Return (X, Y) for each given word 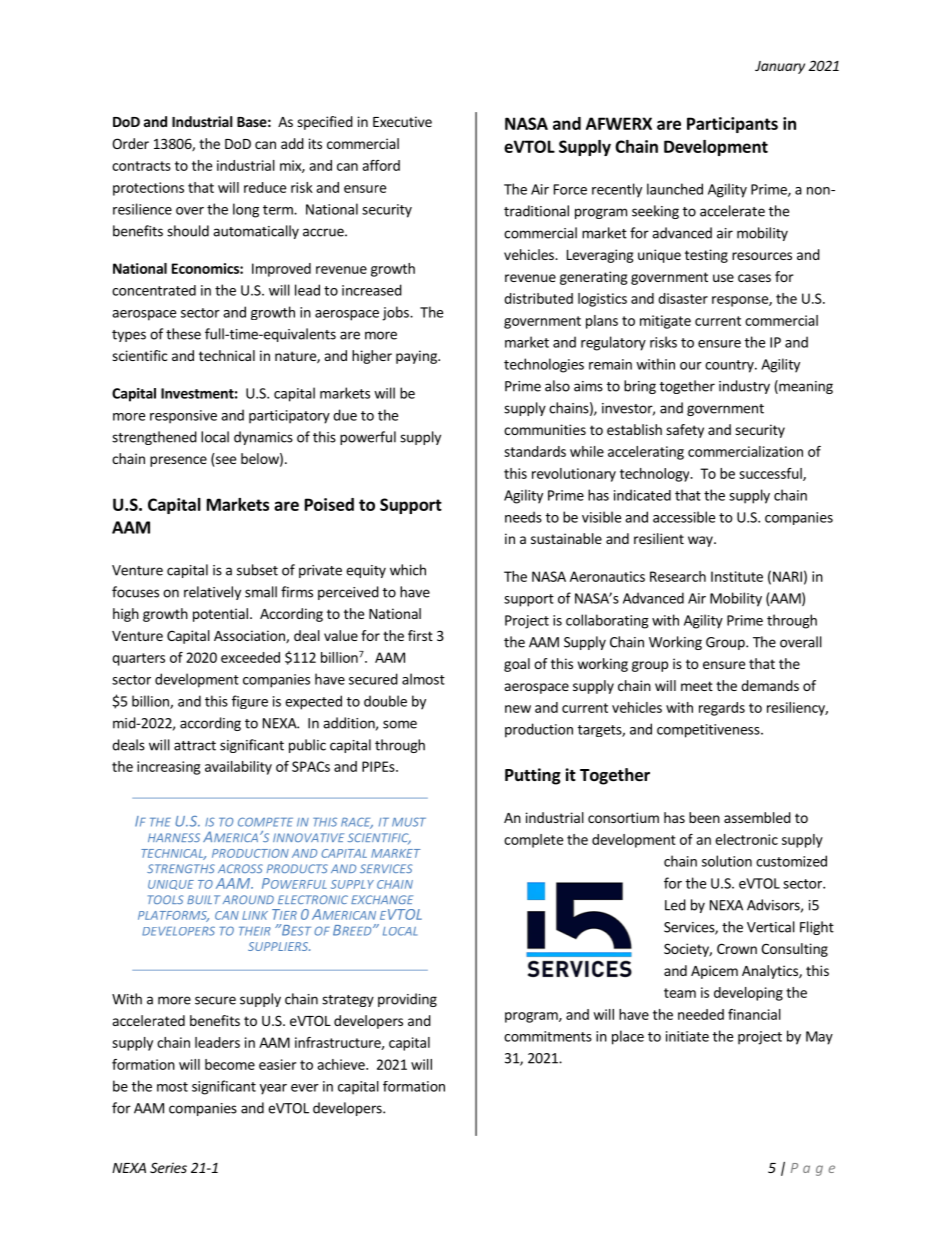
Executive (402, 121)
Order (130, 143)
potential (220, 615)
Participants (732, 125)
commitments (548, 1036)
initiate (687, 1036)
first (420, 635)
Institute (737, 576)
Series (168, 1167)
